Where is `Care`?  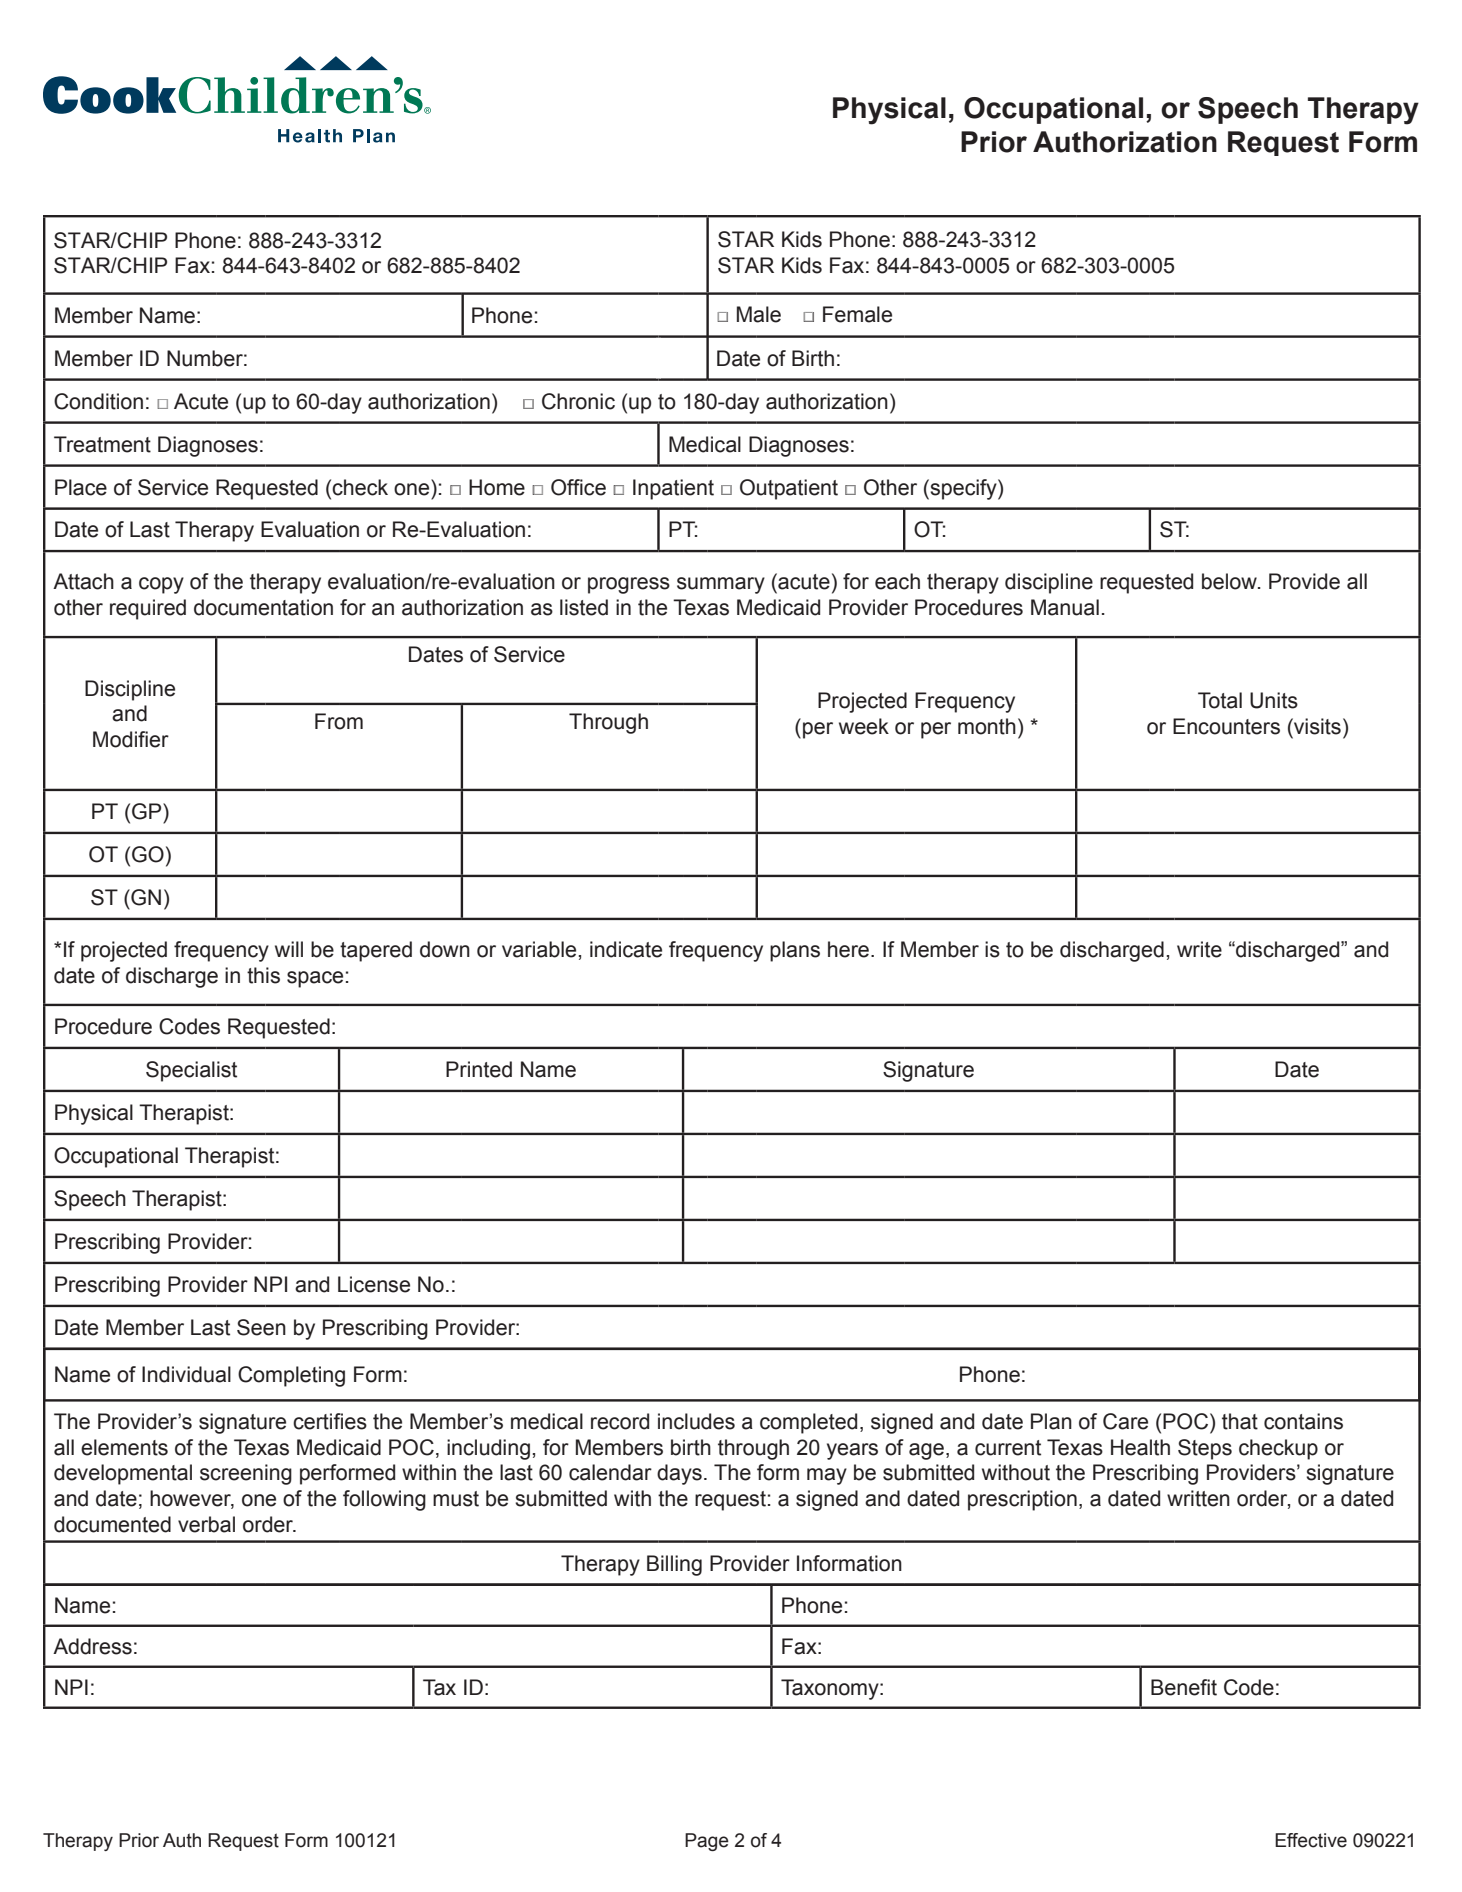
Care is located at coordinates (1125, 1421).
